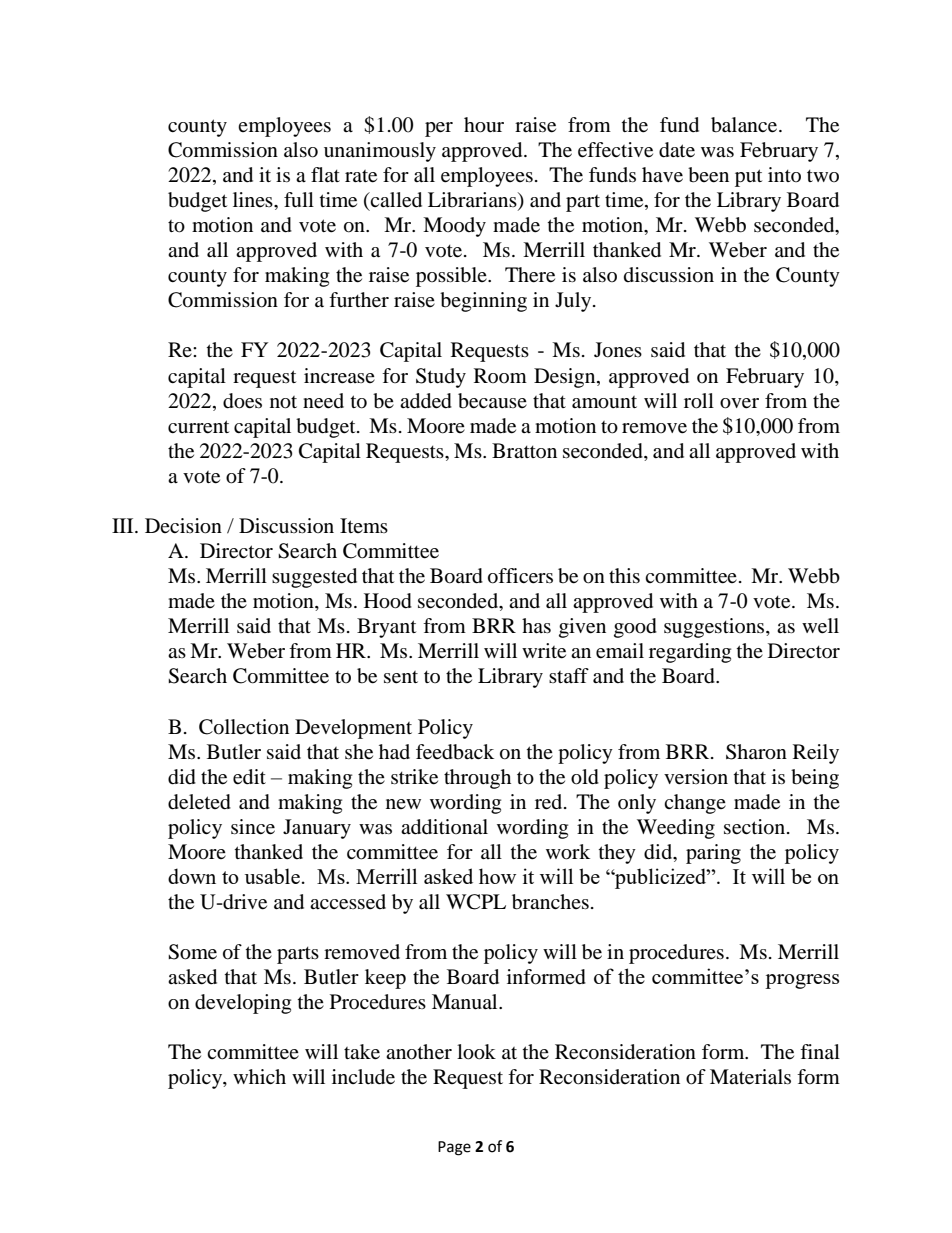  I want to click on through, so click(477, 779).
